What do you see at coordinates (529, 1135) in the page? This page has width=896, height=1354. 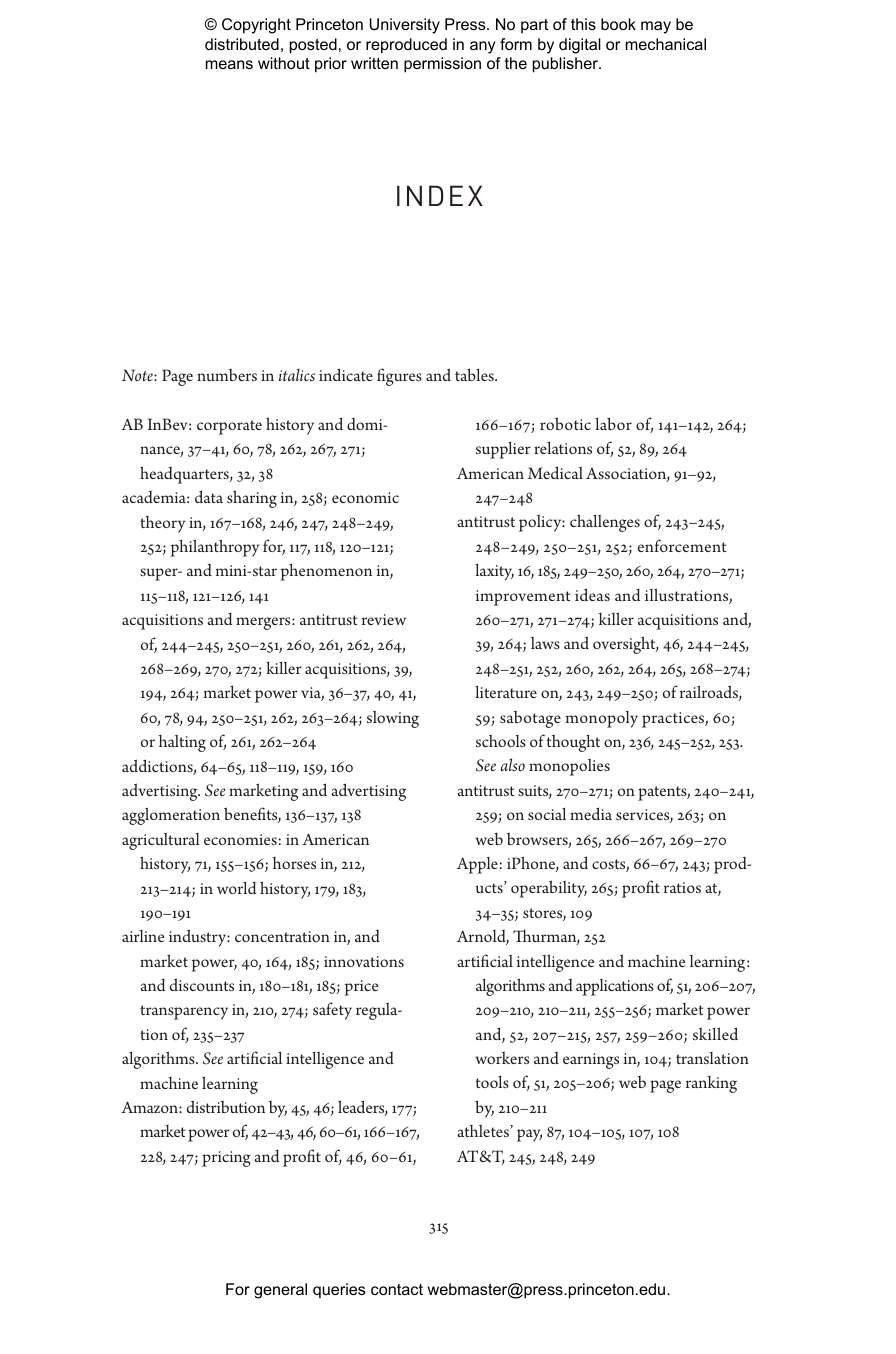 I see `pay` at bounding box center [529, 1135].
